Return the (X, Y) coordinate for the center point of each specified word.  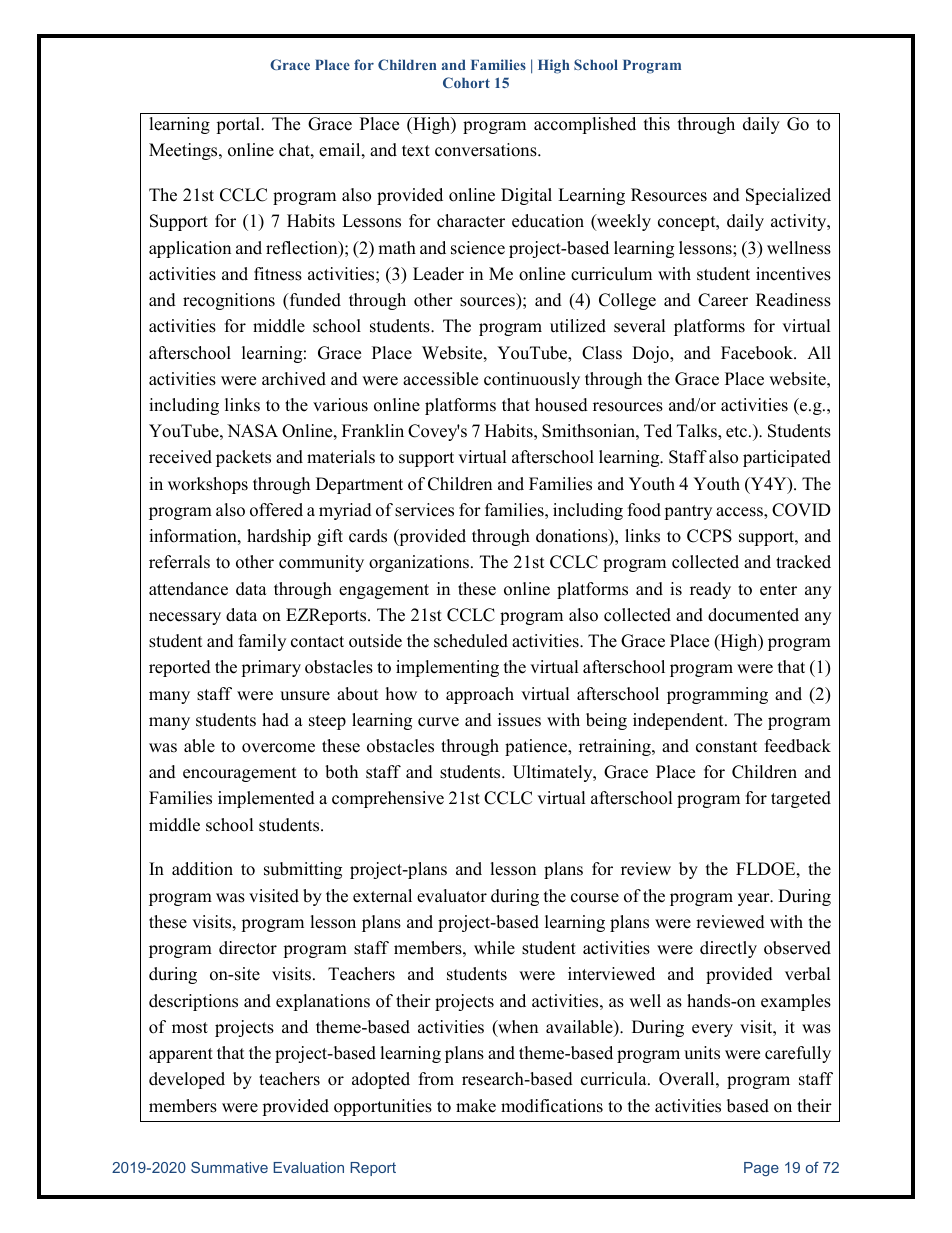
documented (753, 615)
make (476, 1106)
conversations (487, 150)
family (262, 642)
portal (239, 125)
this (657, 124)
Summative (229, 1167)
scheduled (471, 641)
